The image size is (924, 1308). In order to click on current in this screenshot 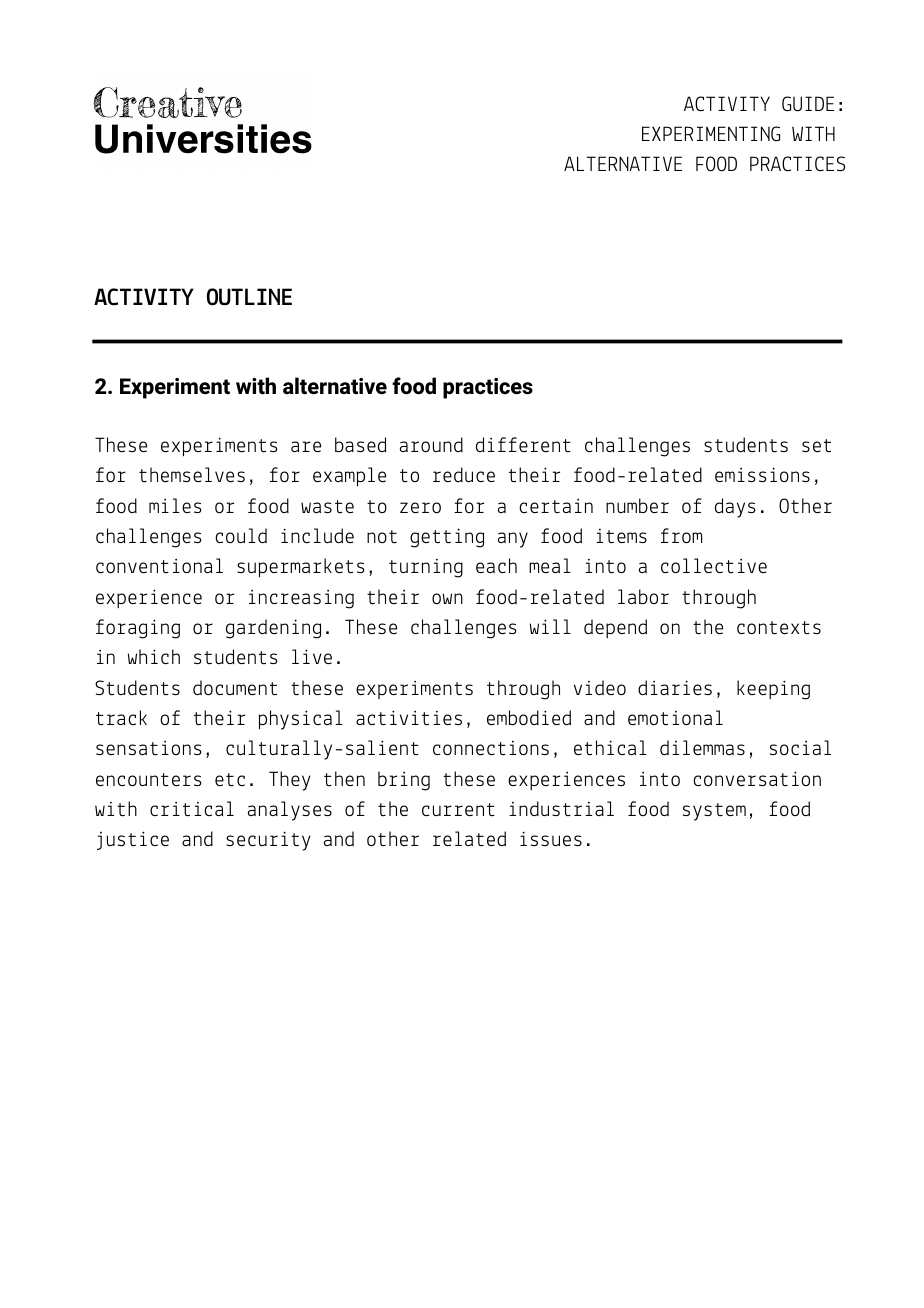, I will do `click(458, 809)`.
